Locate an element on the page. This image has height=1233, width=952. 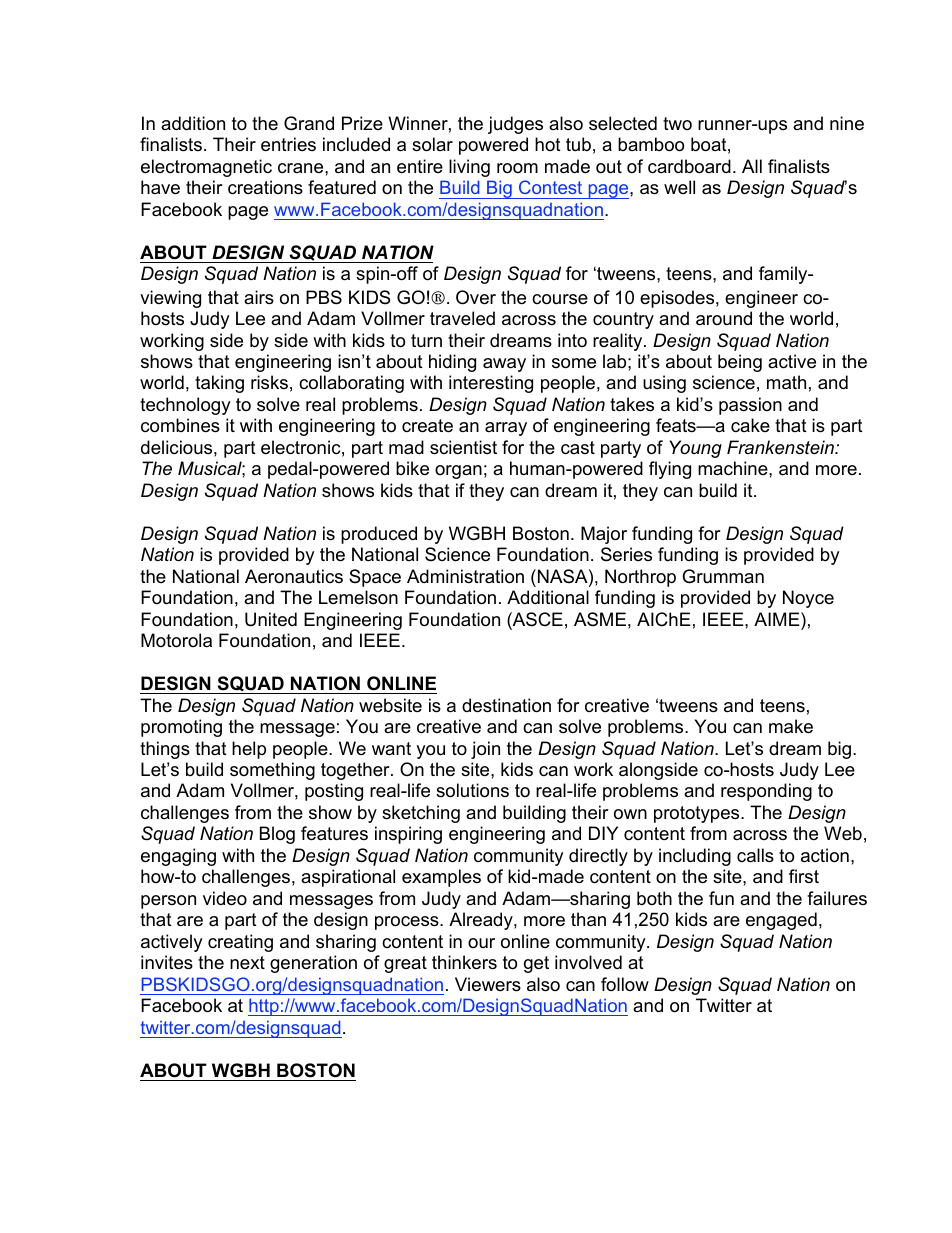
cardboard is located at coordinates (689, 166).
